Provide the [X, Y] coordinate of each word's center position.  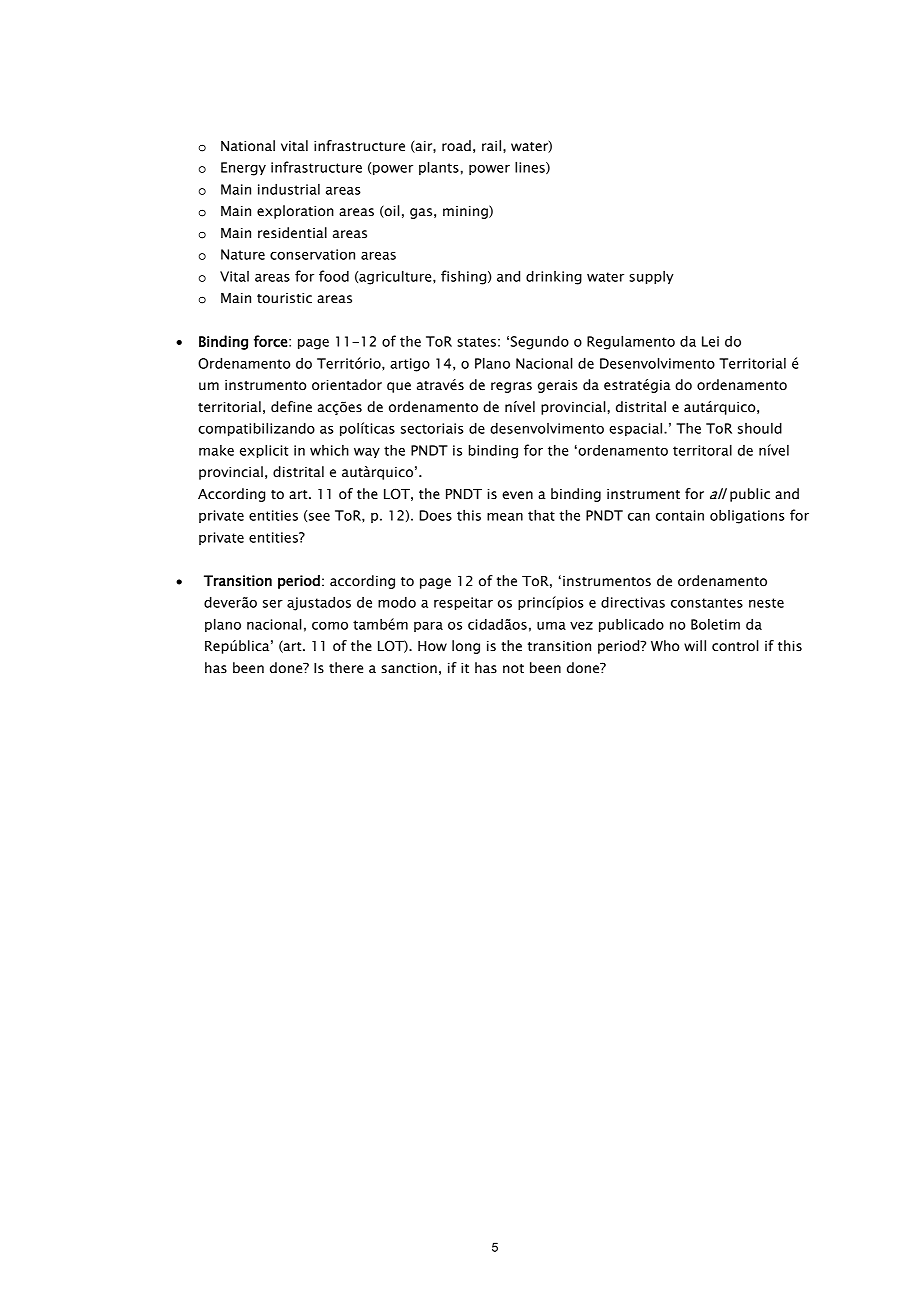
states [476, 342]
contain [680, 515]
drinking [554, 277]
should [760, 428]
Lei [710, 341]
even [517, 495]
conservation [312, 254]
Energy [243, 169]
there [346, 668]
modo [397, 602]
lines [531, 167]
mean [505, 517]
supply [651, 277]
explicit [264, 451]
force [271, 341]
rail [491, 146]
